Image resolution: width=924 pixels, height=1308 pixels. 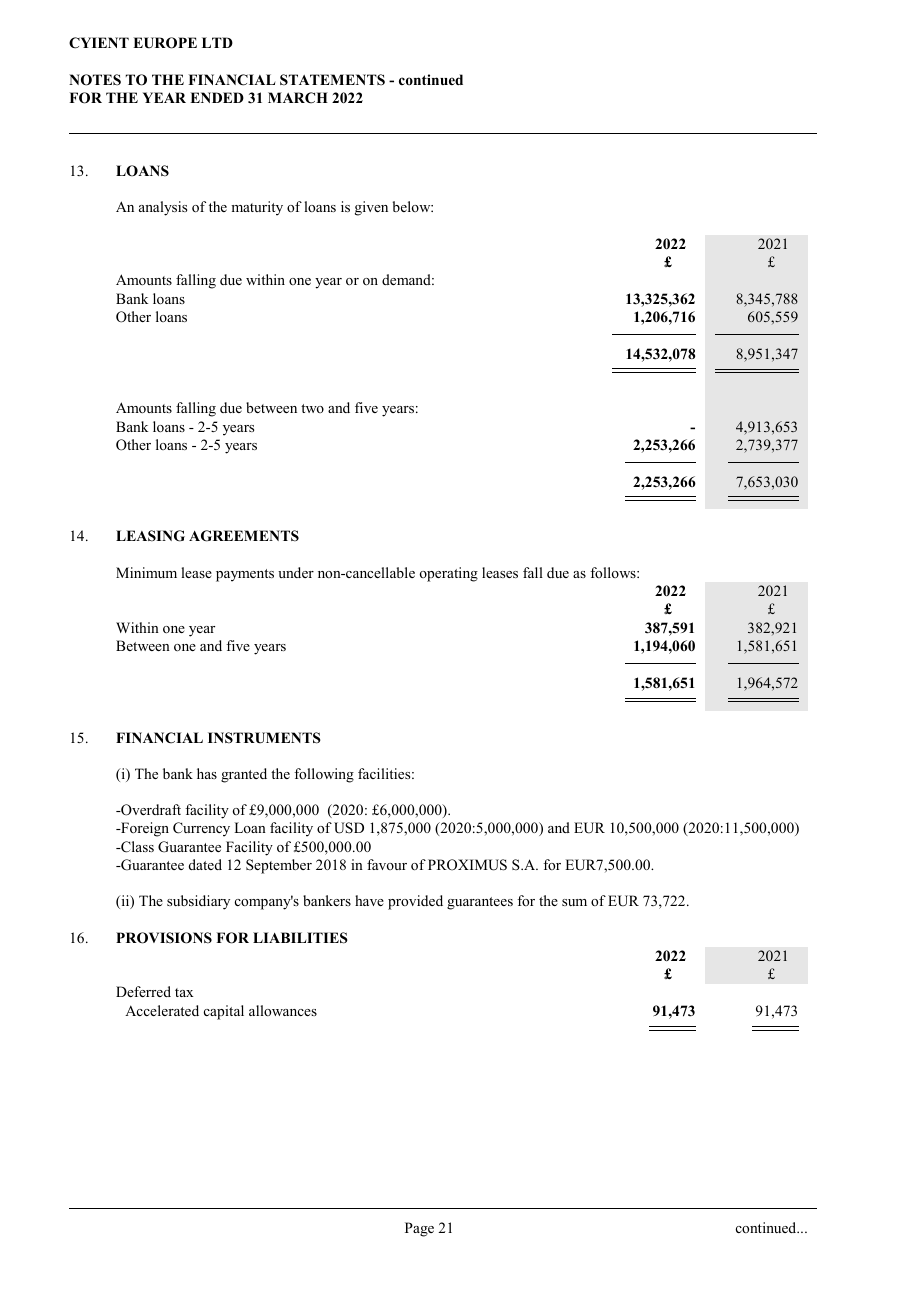 What do you see at coordinates (332, 80) in the document?
I see `STATEMENTS` at bounding box center [332, 80].
